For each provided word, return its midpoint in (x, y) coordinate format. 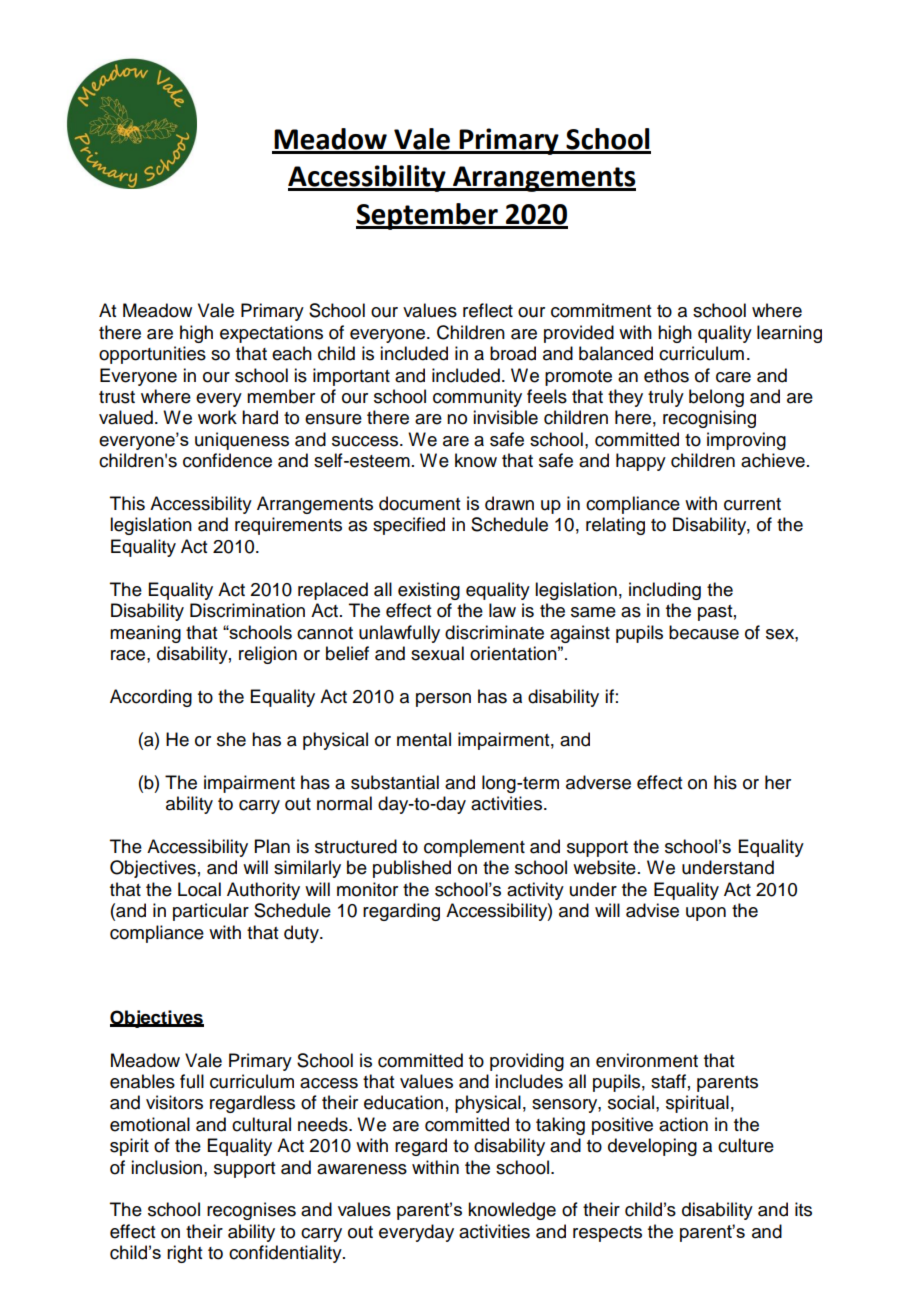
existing (429, 591)
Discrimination (247, 610)
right (184, 1254)
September (428, 216)
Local (199, 889)
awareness (362, 1169)
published (412, 869)
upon (706, 914)
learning (789, 334)
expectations (271, 334)
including (665, 591)
